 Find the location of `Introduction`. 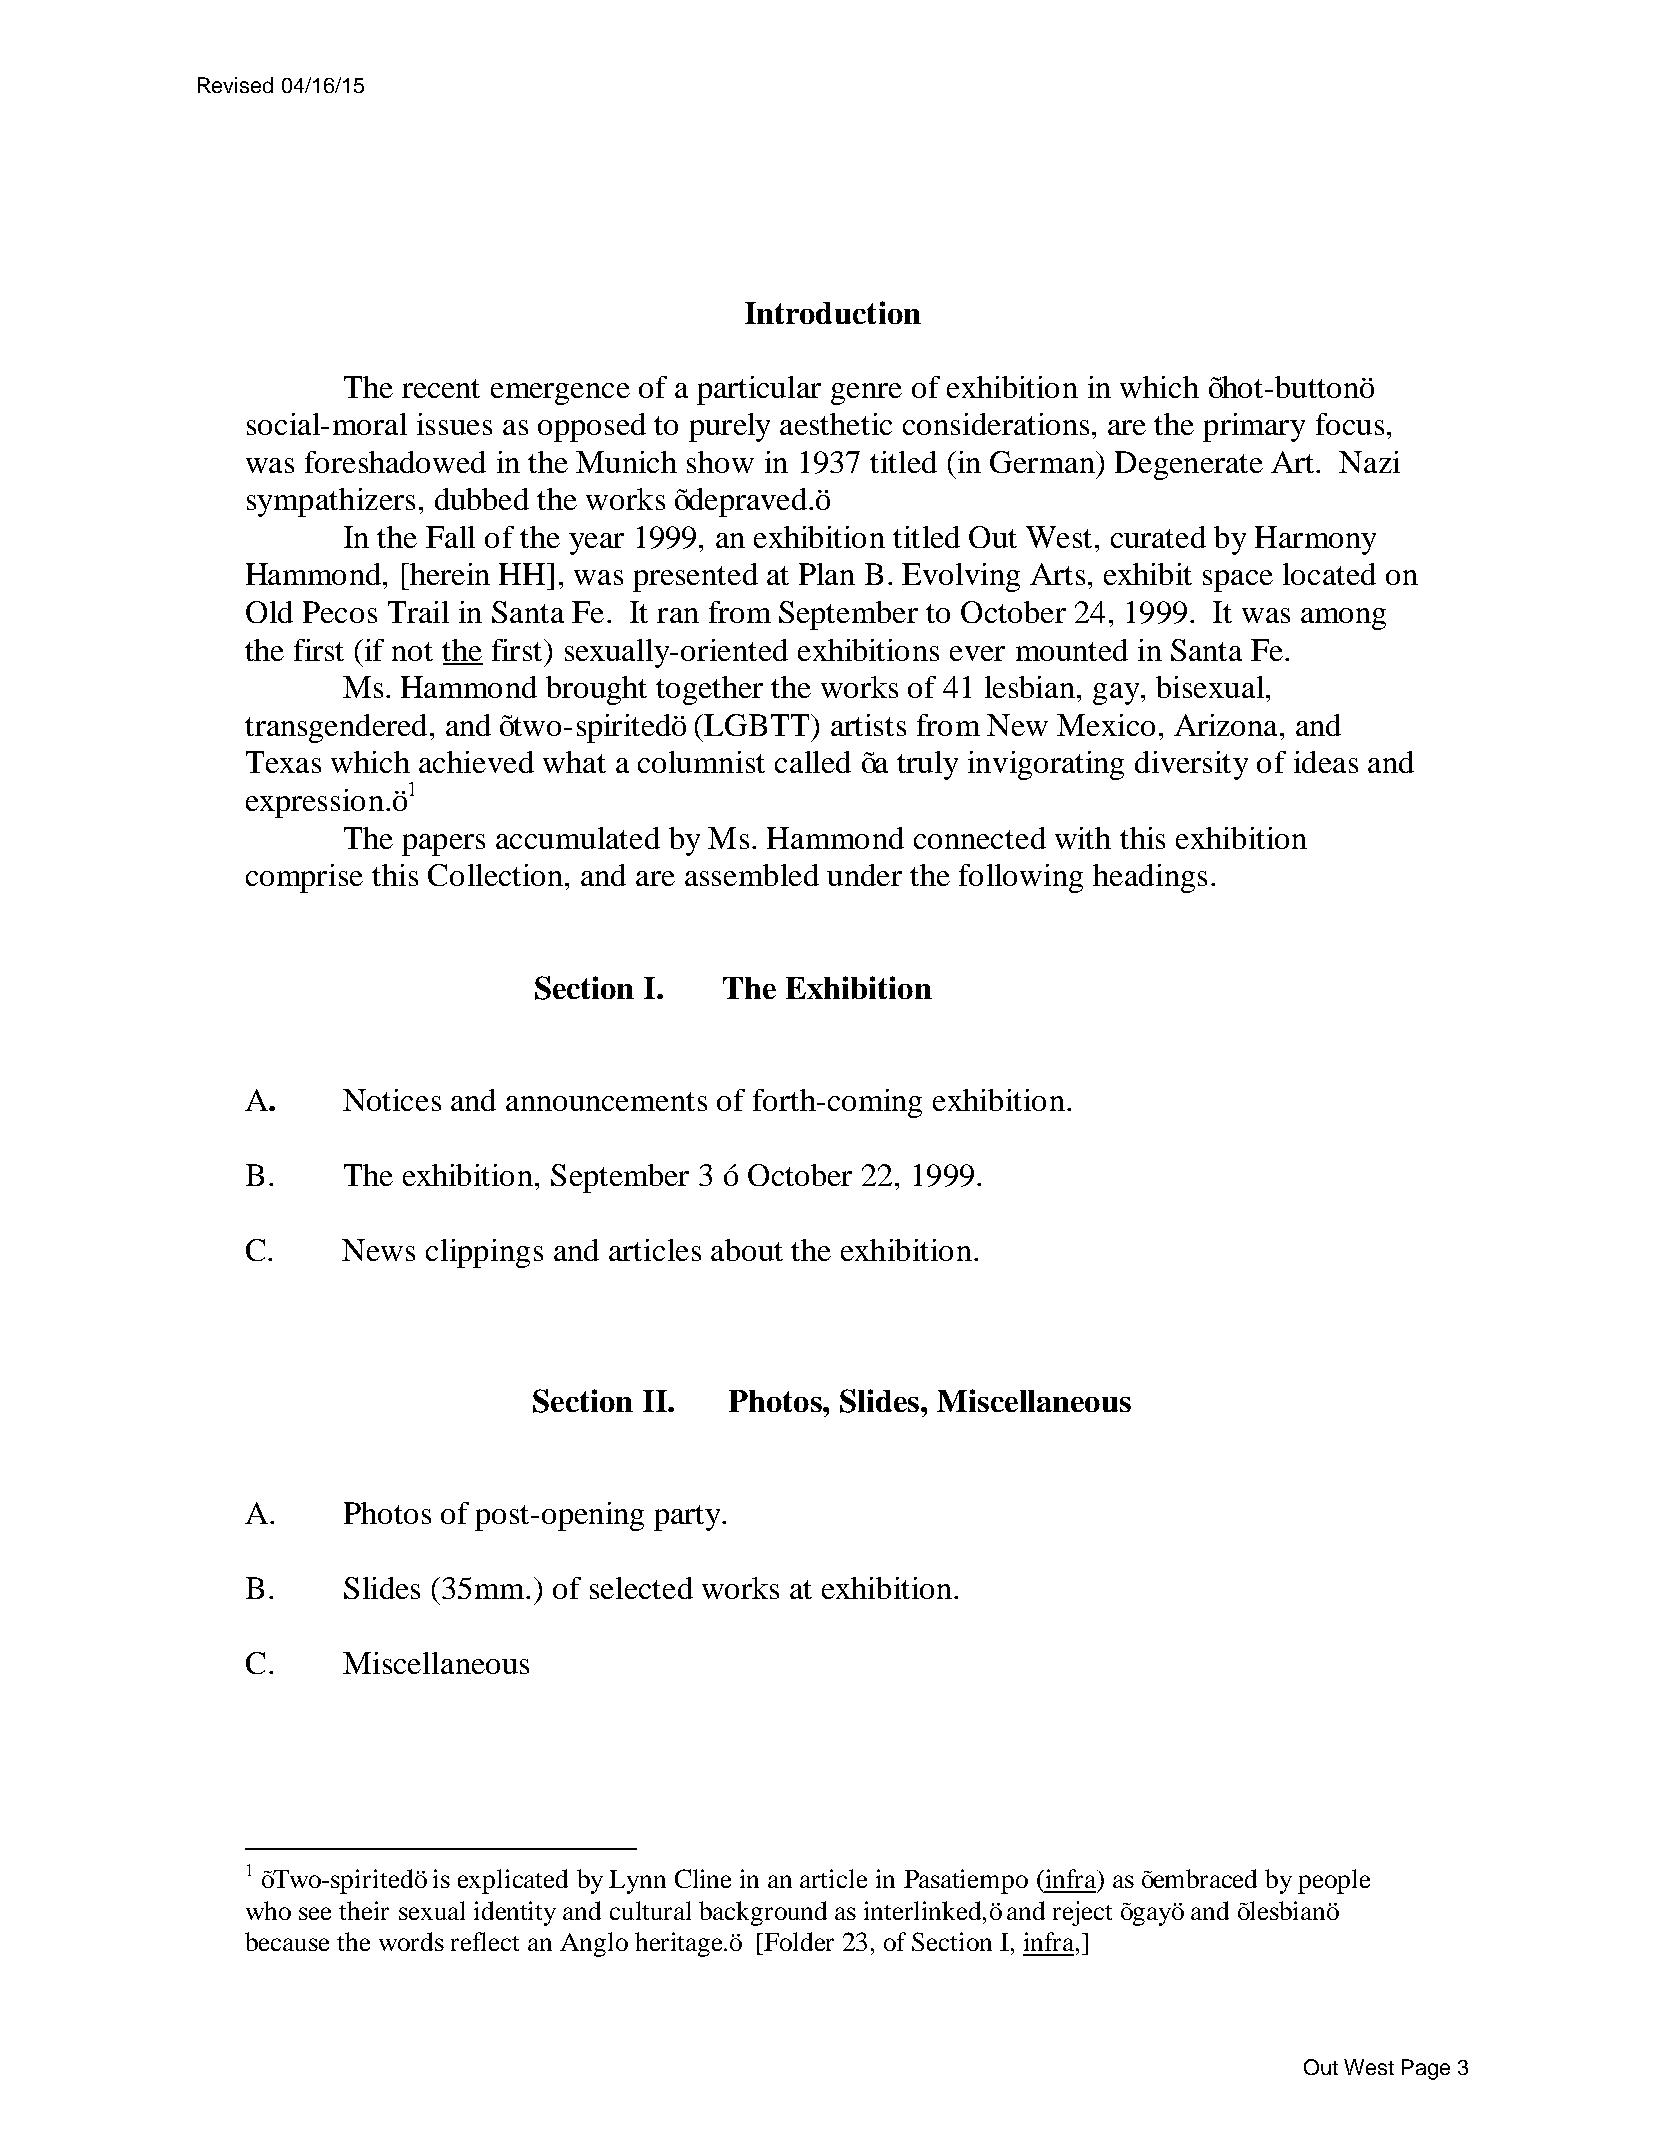

Introduction is located at coordinates (833, 312).
